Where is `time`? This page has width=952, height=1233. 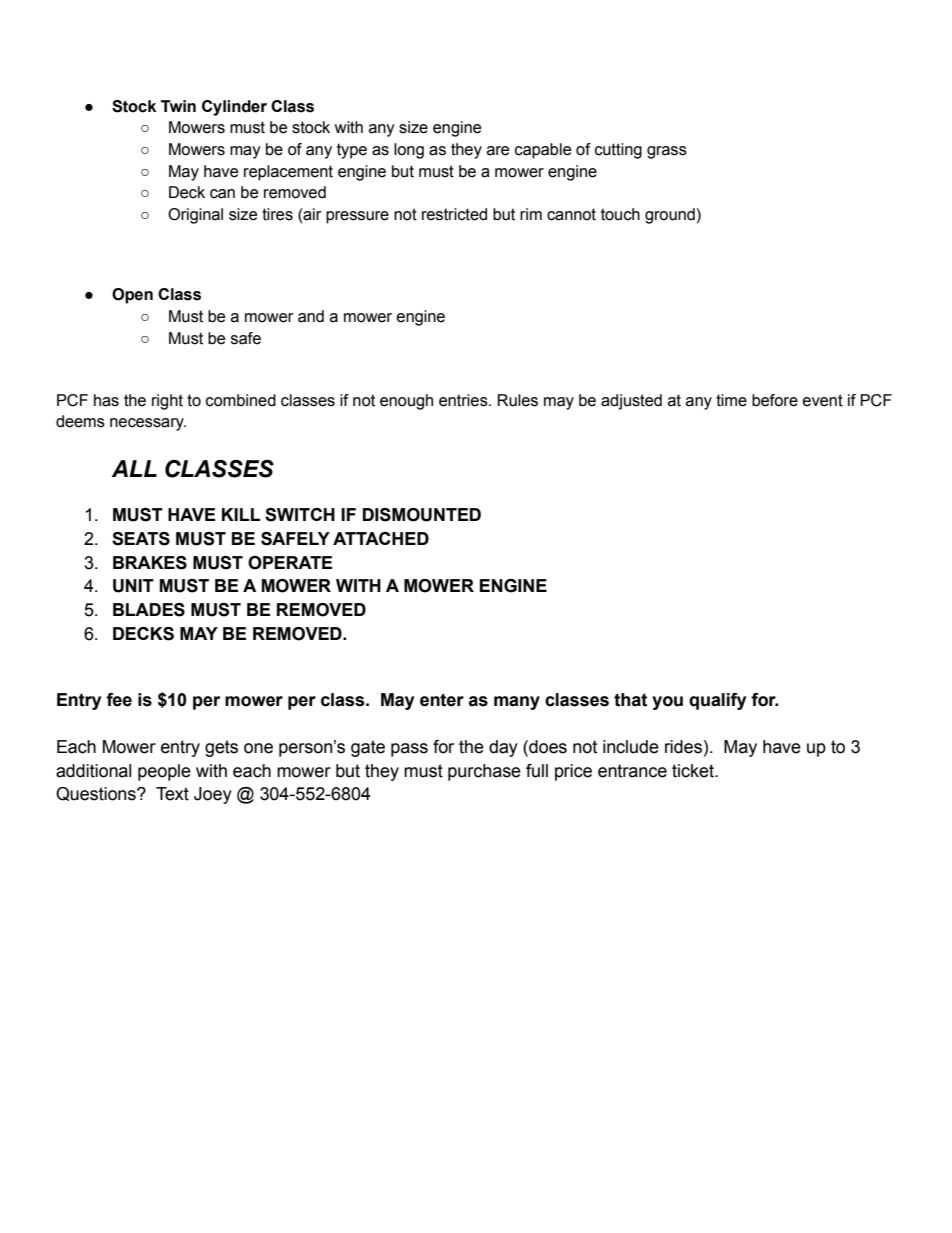
time is located at coordinates (731, 400).
